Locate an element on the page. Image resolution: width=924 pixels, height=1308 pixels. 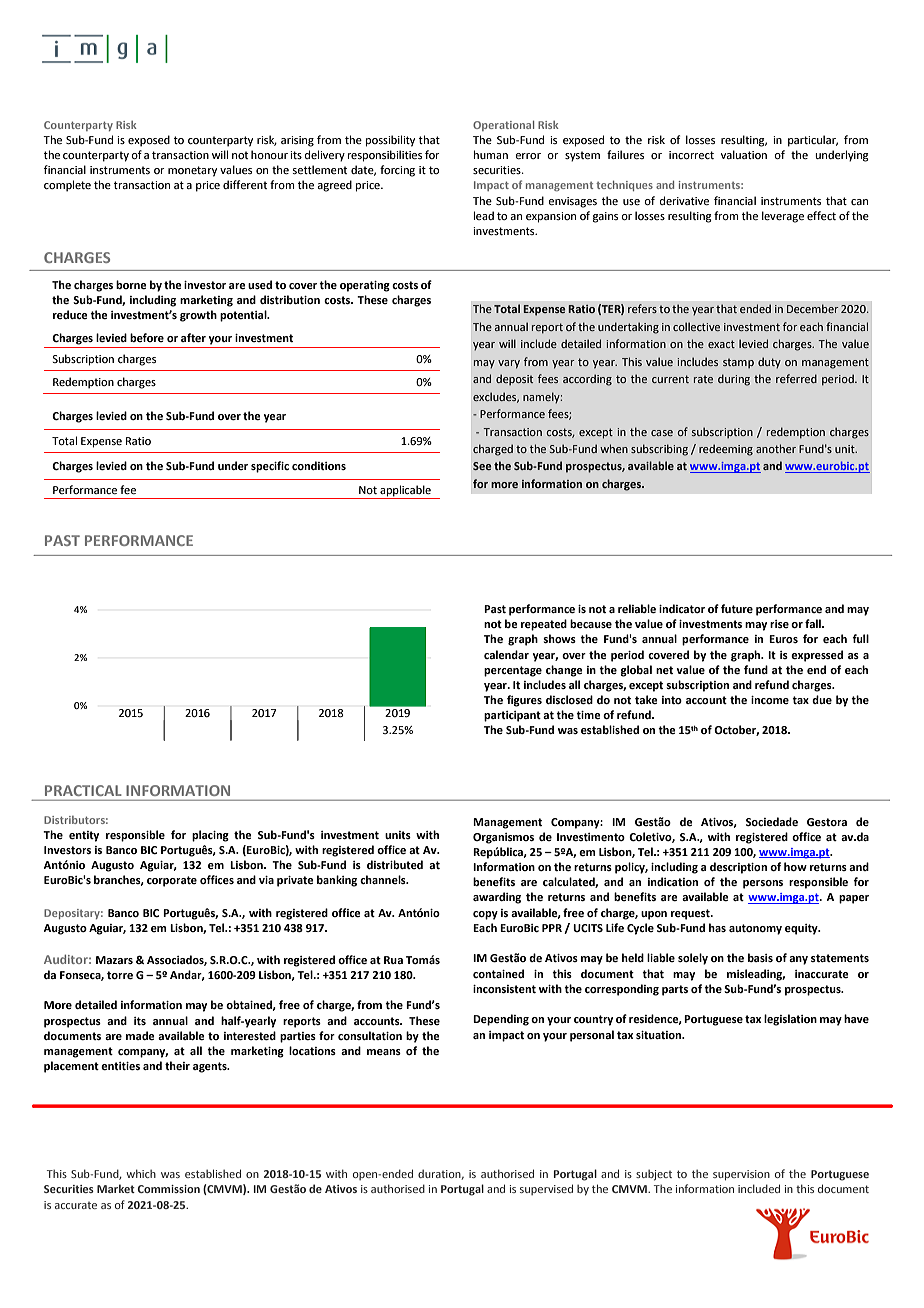
valuation is located at coordinates (744, 154).
